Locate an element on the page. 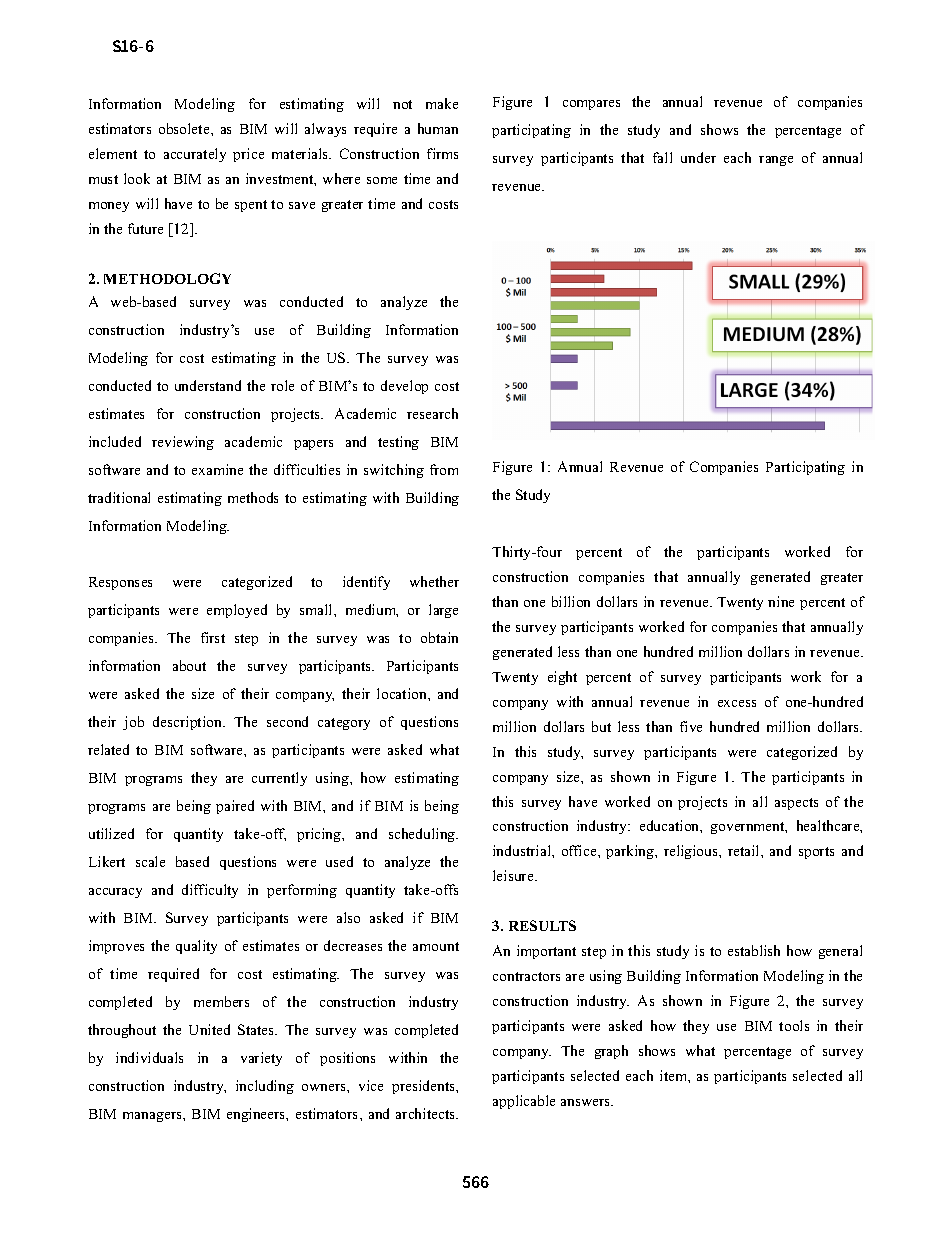  location is located at coordinates (403, 693).
